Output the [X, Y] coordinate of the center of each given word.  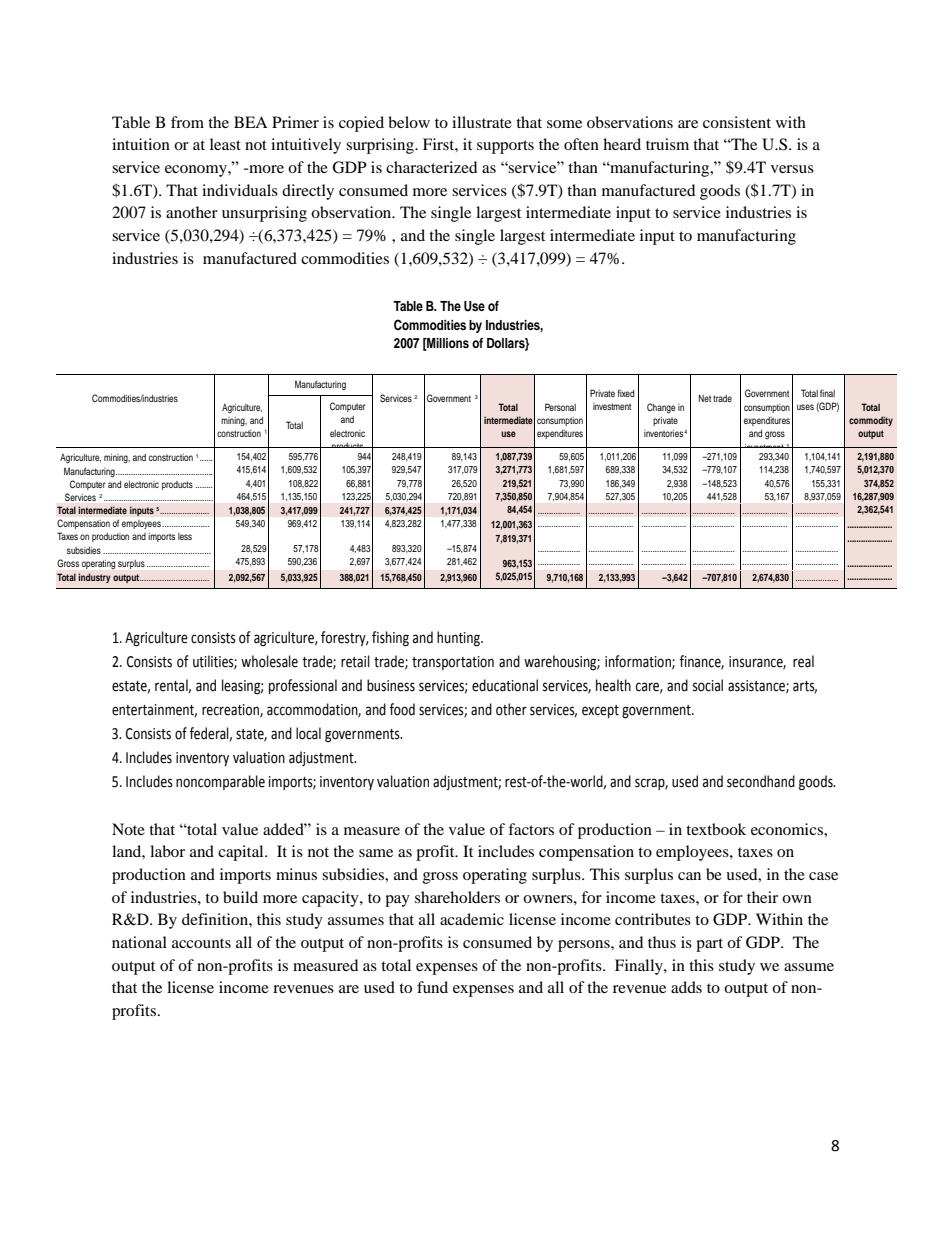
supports [505, 147]
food [402, 709]
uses [805, 407]
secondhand [761, 781]
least [225, 144]
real [803, 661]
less [185, 536]
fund [432, 987]
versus [792, 169]
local [308, 733]
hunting [459, 639]
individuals [240, 190]
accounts [201, 943]
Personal [560, 407]
